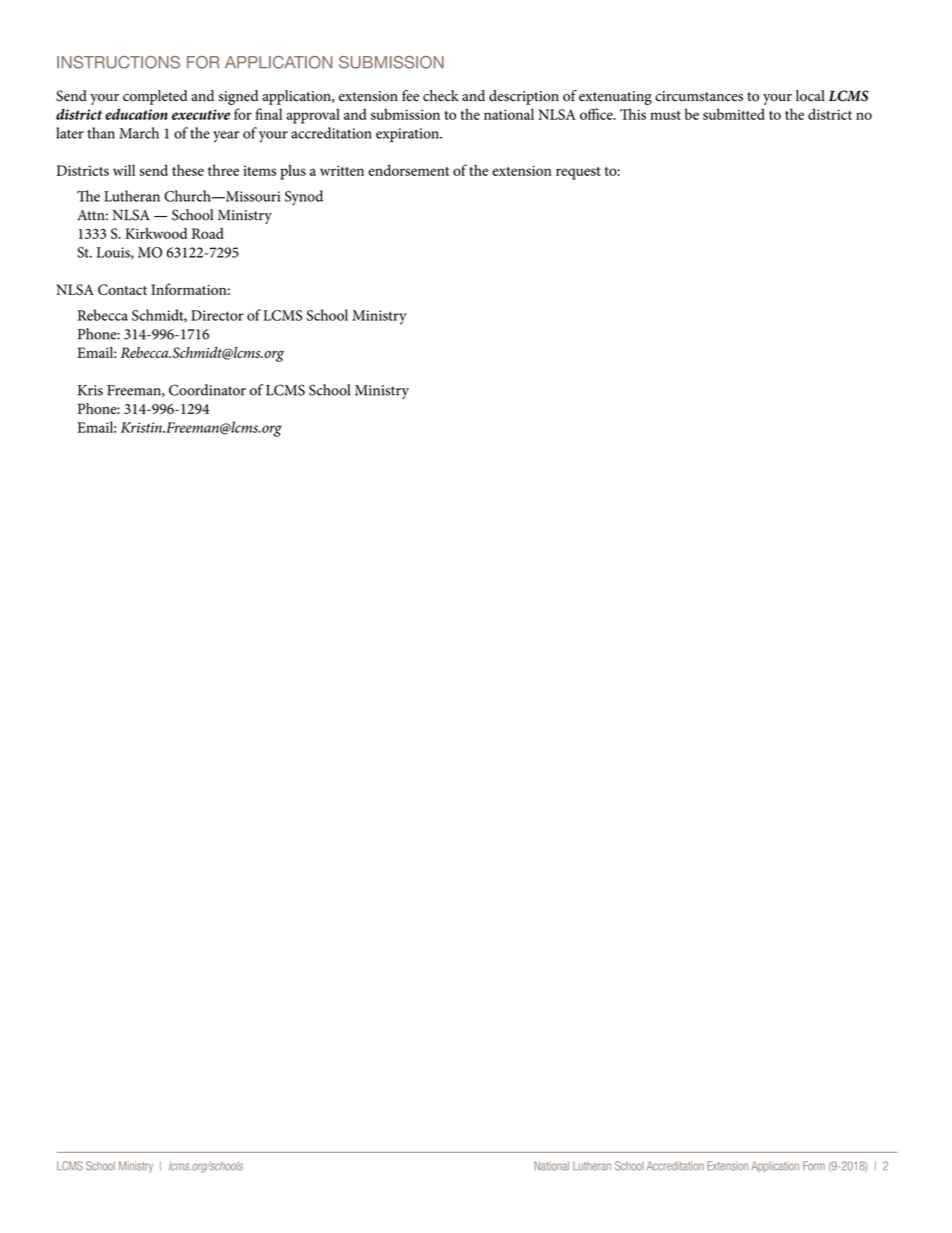 This image has height=1233, width=952. What do you see at coordinates (578, 173) in the image?
I see `request` at bounding box center [578, 173].
